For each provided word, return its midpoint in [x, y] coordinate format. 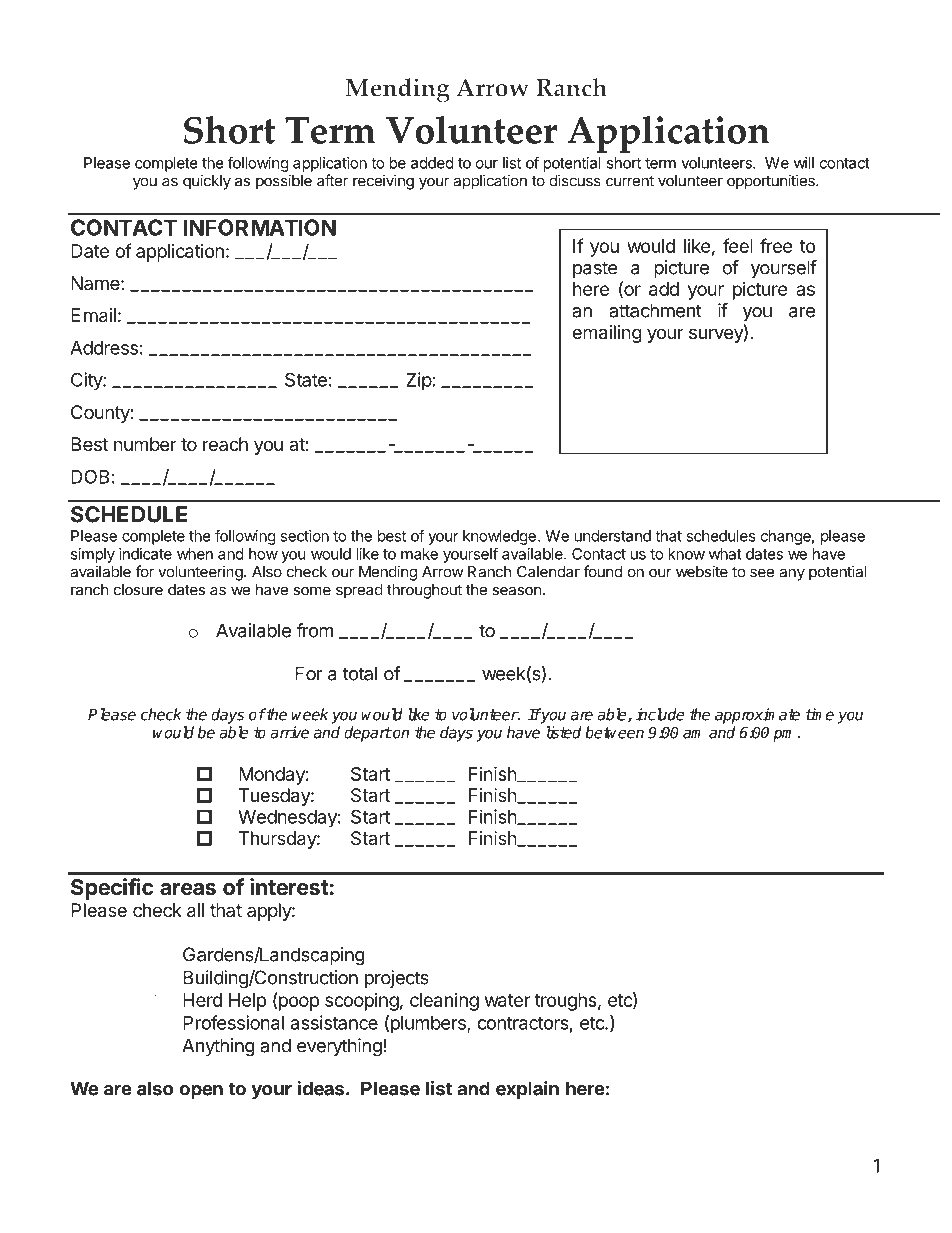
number [145, 444]
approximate [757, 716]
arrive [289, 732]
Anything [218, 1047]
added [432, 163]
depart [368, 734]
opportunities [772, 182]
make [419, 554]
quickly [207, 182]
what [725, 554]
